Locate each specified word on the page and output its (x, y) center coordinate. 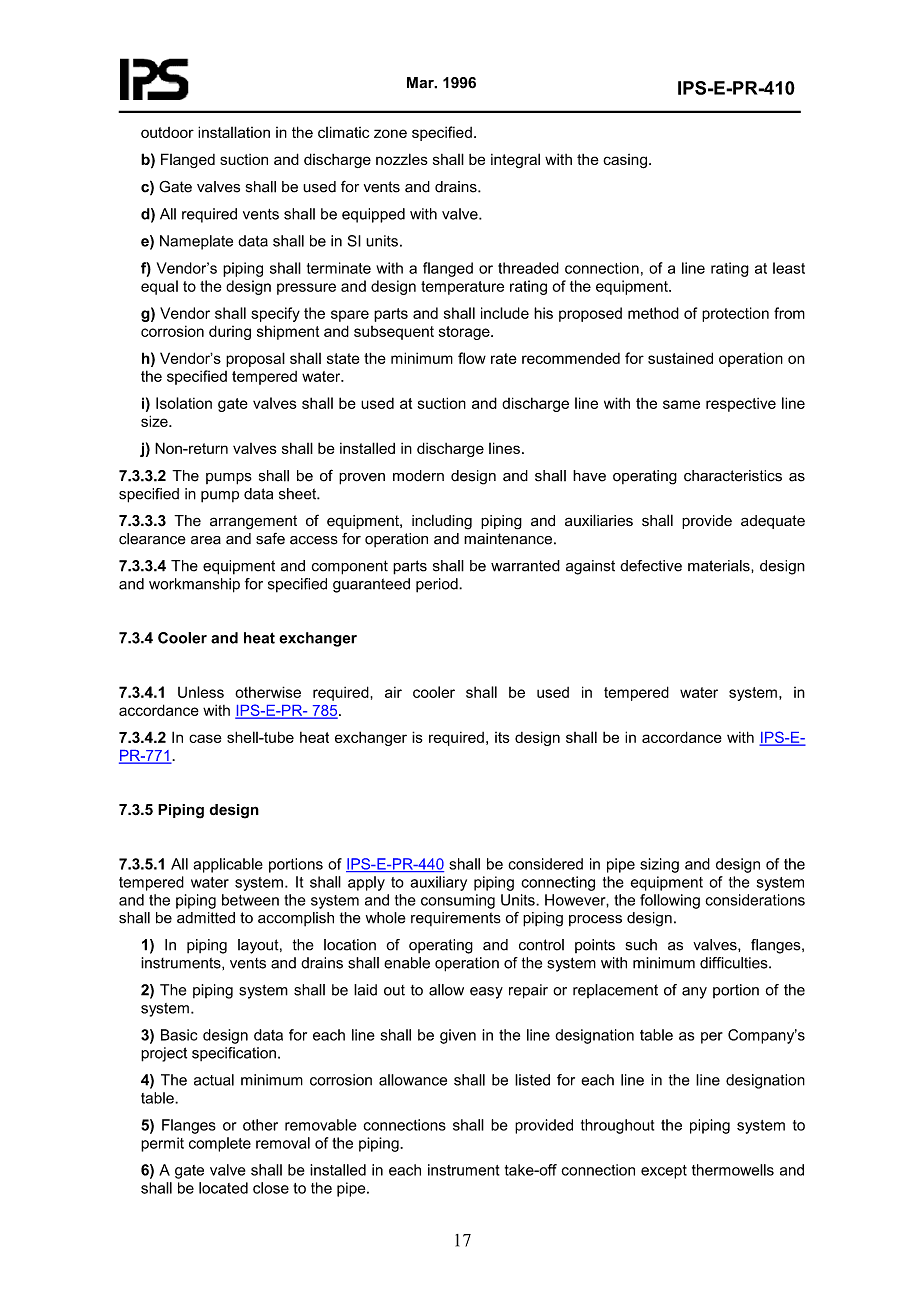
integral (515, 160)
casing (625, 161)
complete (220, 1144)
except (664, 1172)
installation (234, 132)
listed (532, 1080)
